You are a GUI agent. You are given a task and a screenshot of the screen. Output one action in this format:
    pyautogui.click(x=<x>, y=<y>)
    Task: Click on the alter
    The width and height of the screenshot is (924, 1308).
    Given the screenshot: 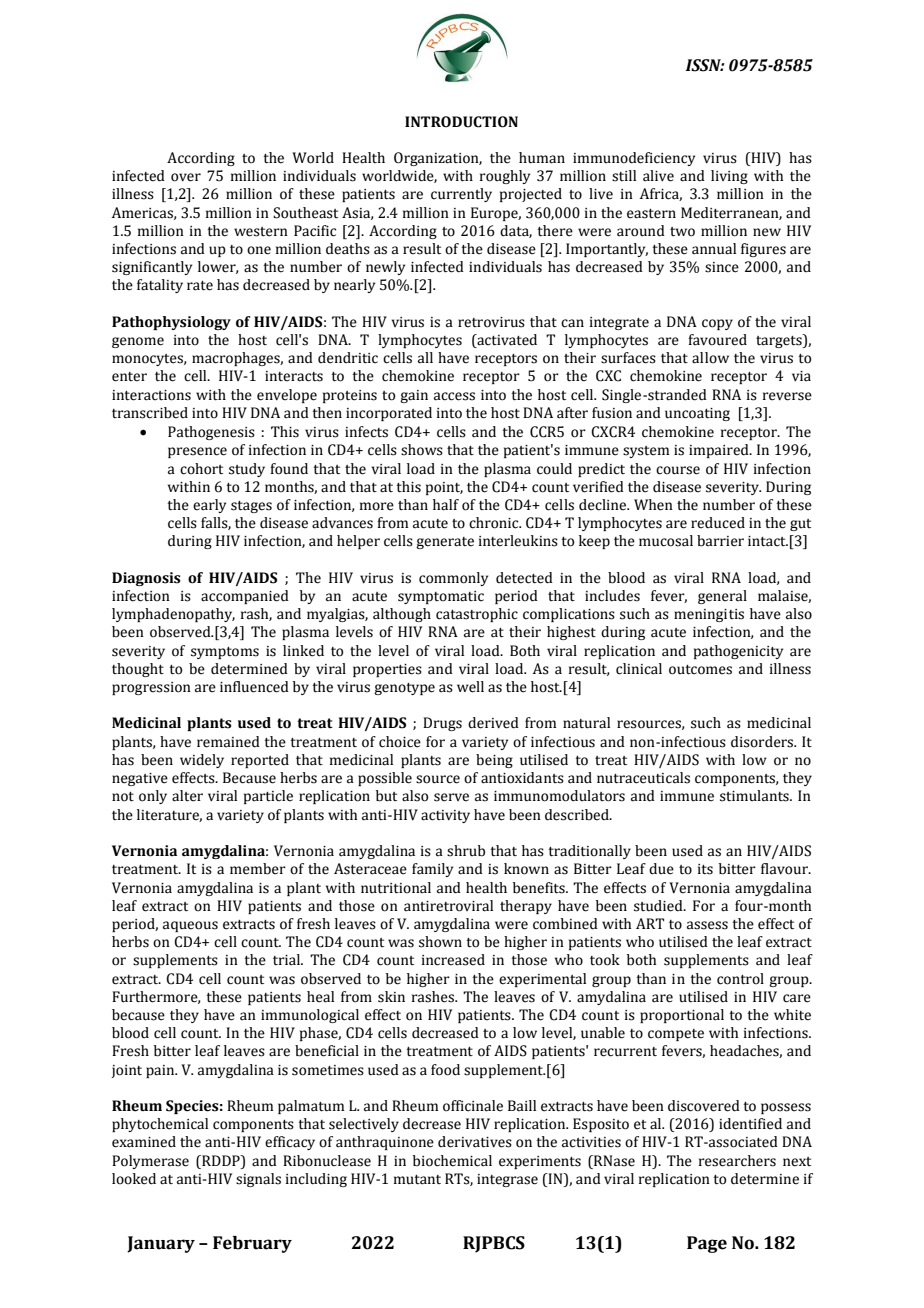 What is the action you would take?
    pyautogui.click(x=187, y=796)
